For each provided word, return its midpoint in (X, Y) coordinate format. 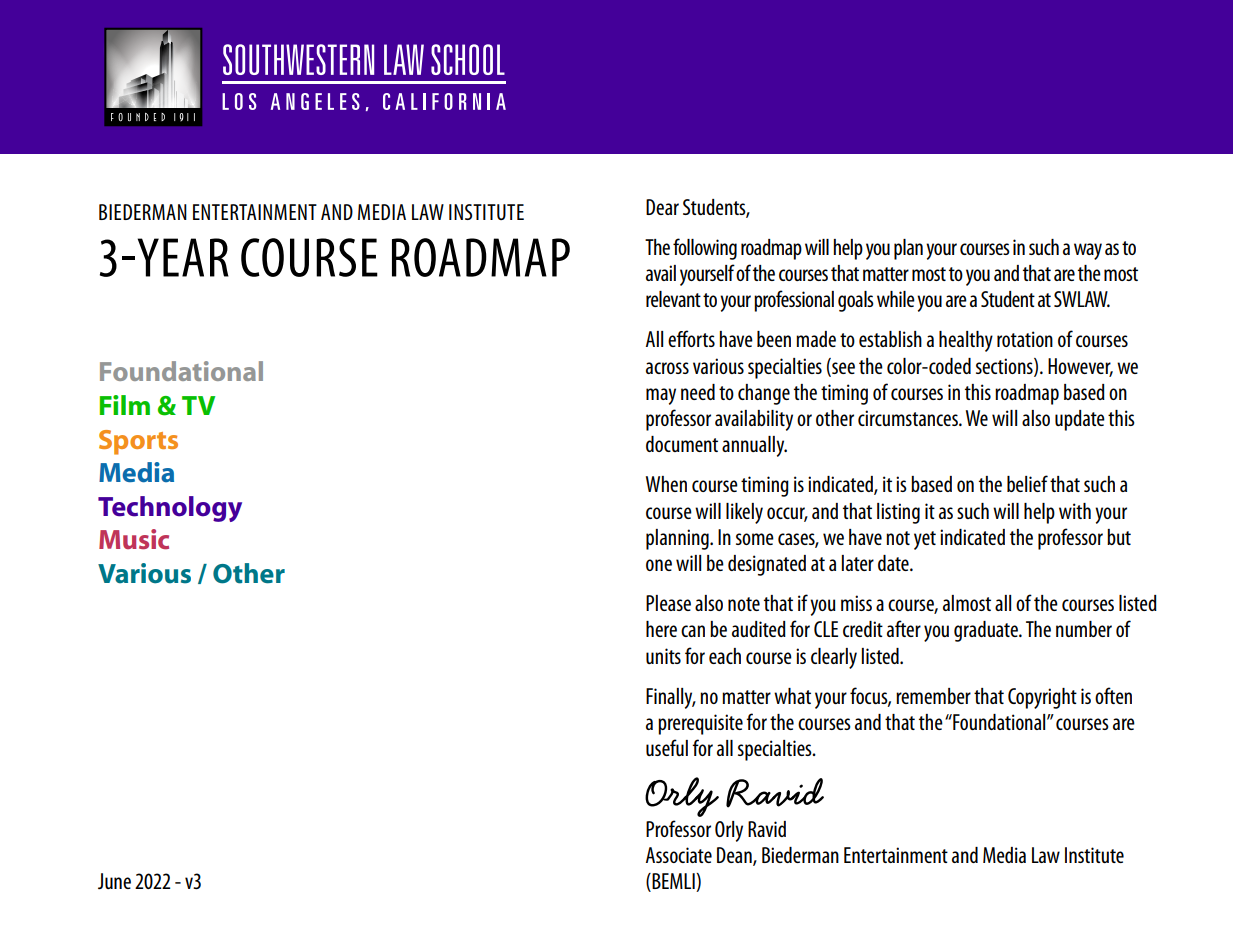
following (705, 249)
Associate (679, 855)
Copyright (1042, 698)
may (661, 396)
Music (134, 539)
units (663, 656)
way (1088, 251)
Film (125, 405)
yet (925, 540)
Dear (662, 207)
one (659, 565)
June (114, 881)
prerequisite (700, 724)
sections (1005, 367)
